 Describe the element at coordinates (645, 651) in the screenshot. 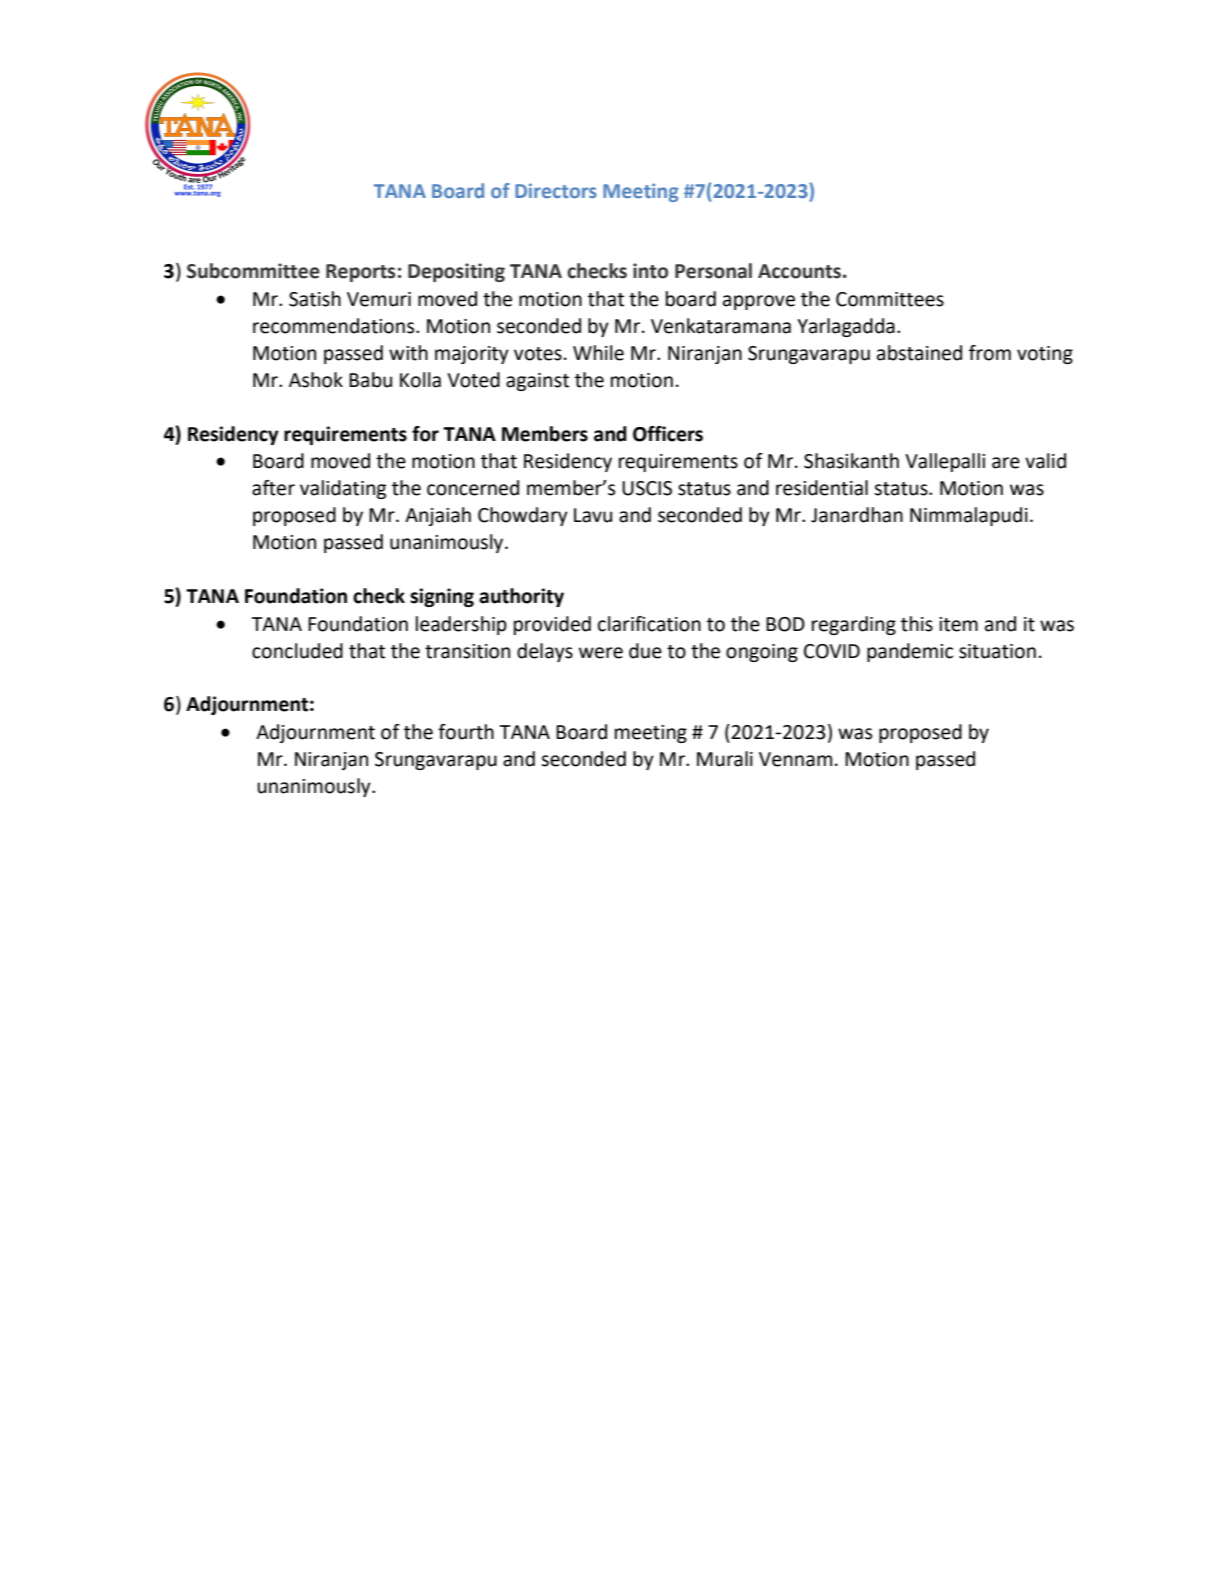

I see `due` at that location.
